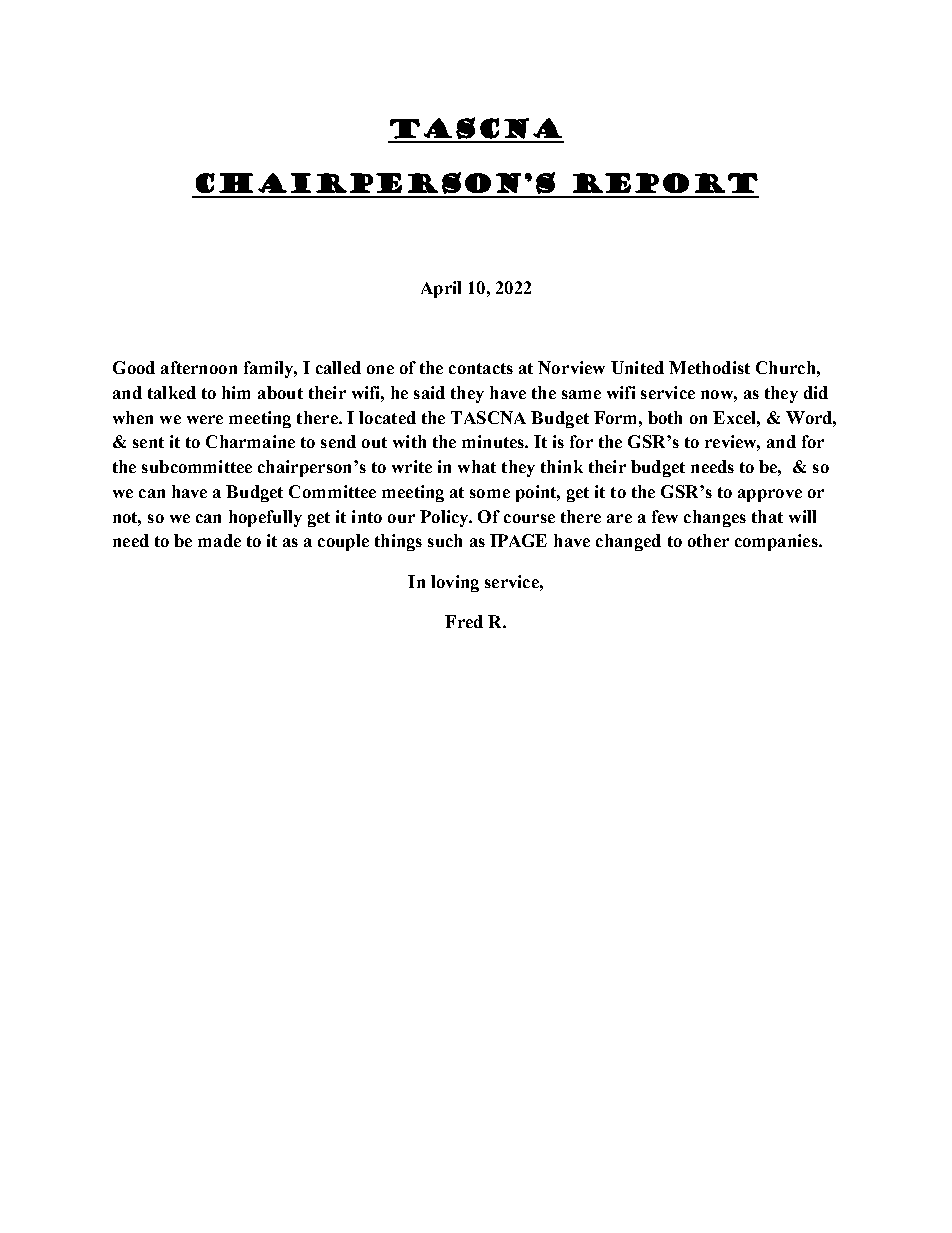 The image size is (952, 1233). I want to click on said, so click(429, 392).
